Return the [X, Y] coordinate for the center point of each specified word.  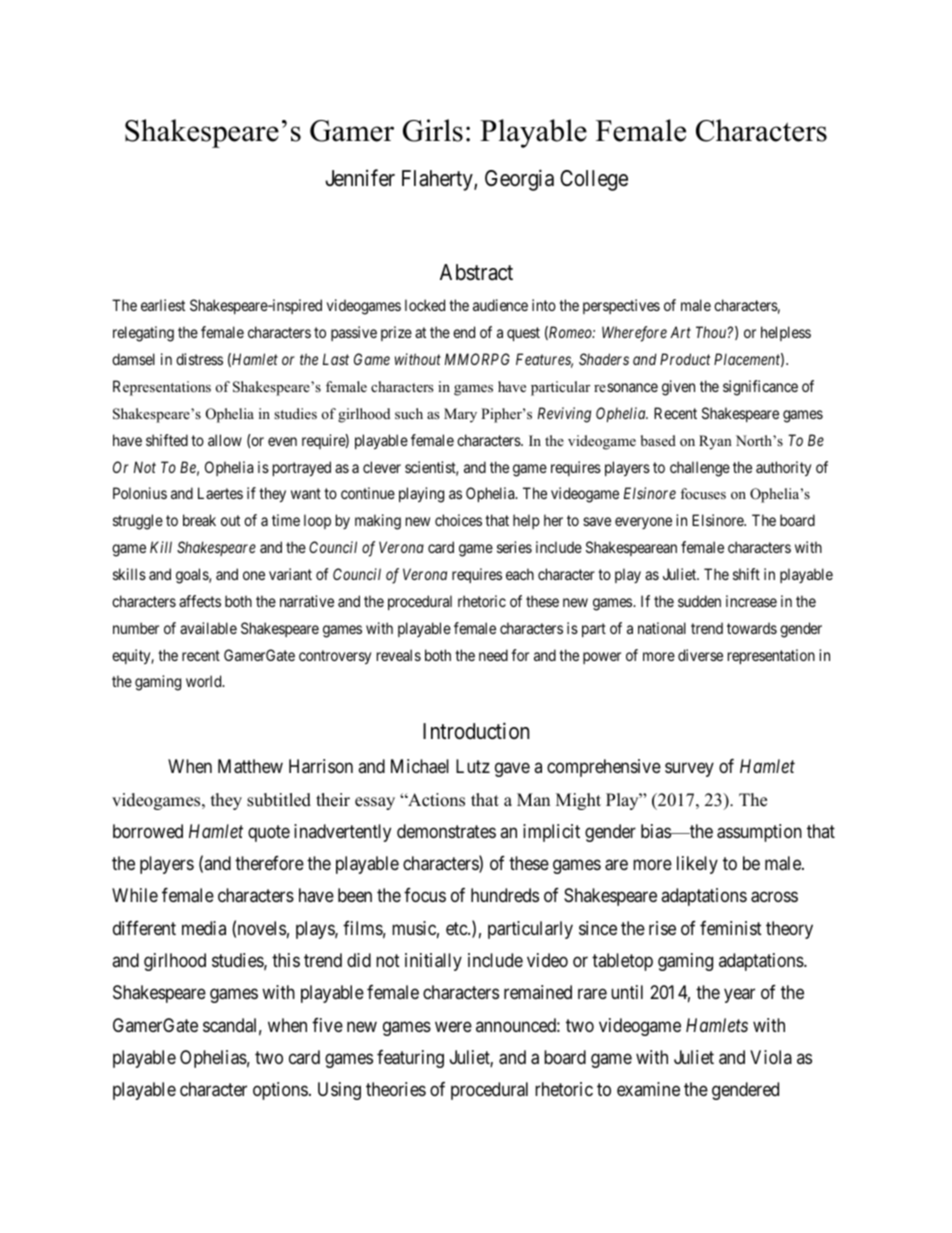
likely [697, 865]
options [280, 1091]
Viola [771, 1057]
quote [269, 833]
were [453, 1026]
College [594, 180]
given [678, 388]
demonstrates [446, 831]
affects [200, 601]
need [493, 655]
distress [199, 359]
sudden [699, 601]
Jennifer [360, 178]
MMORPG [477, 359]
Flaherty [438, 180]
